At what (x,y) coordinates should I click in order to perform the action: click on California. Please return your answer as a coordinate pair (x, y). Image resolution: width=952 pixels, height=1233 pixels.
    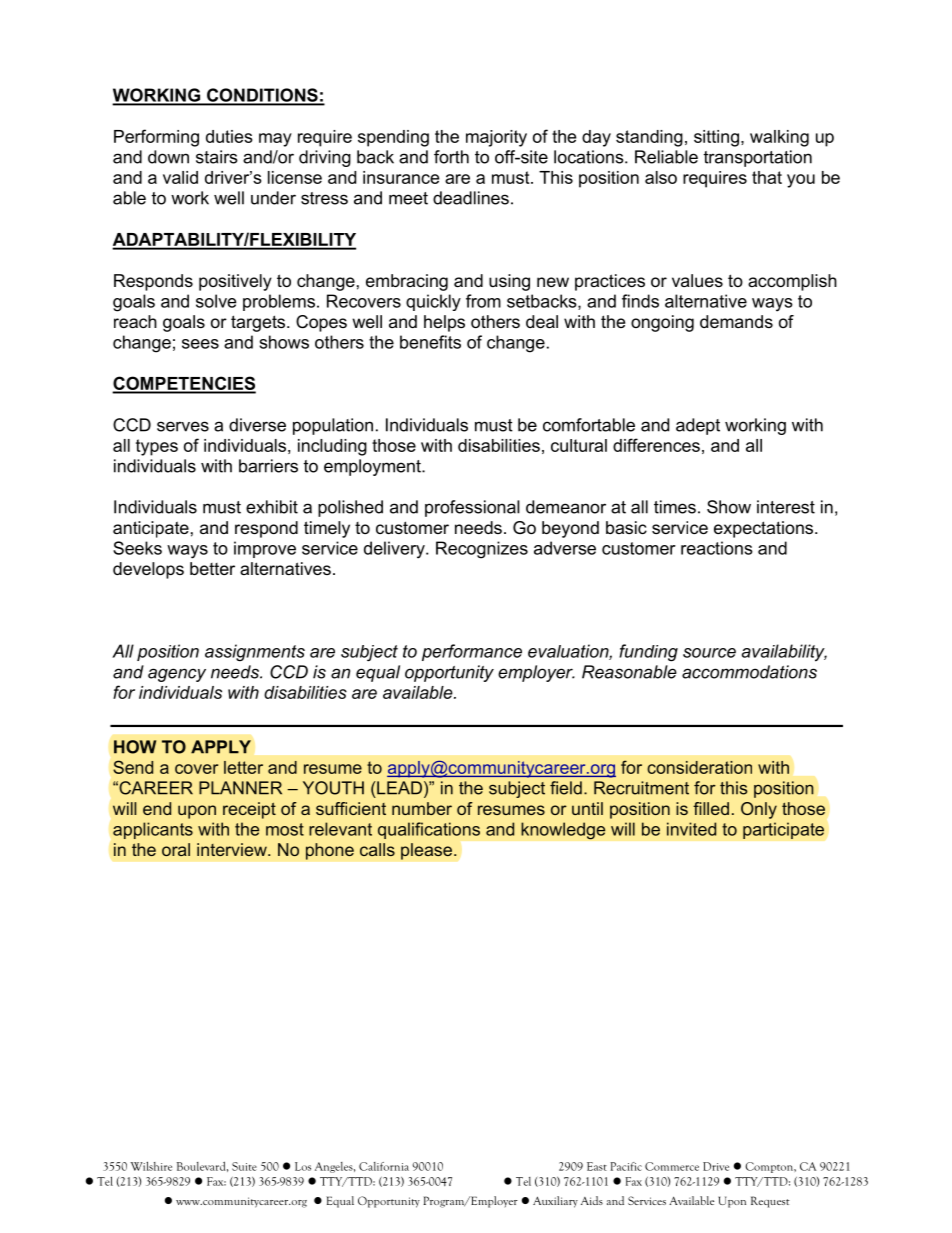
    Looking at the image, I should click on (384, 1166).
